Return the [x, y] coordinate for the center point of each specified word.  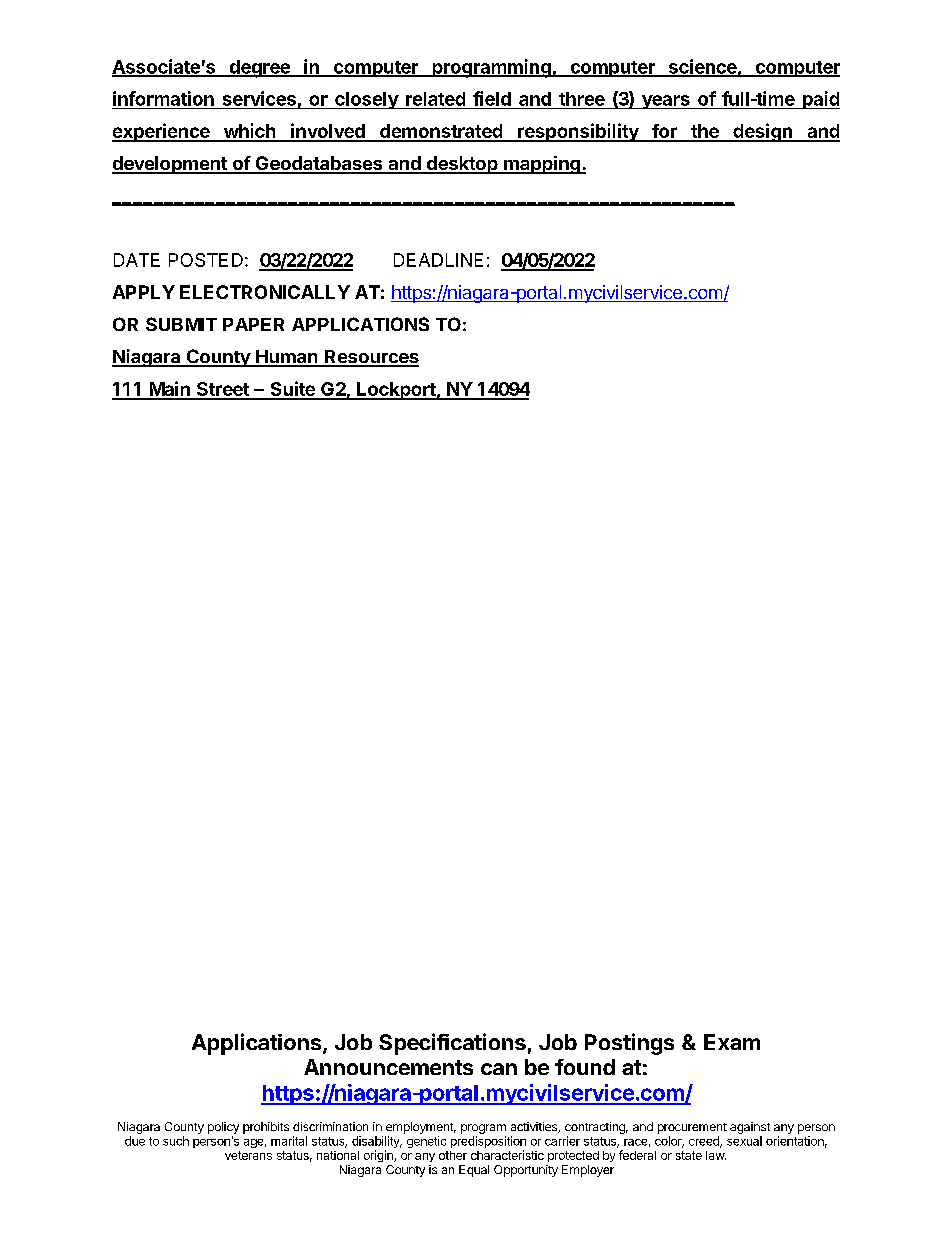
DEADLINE [438, 260]
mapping [542, 165]
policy [223, 1128]
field [492, 98]
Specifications [452, 1044]
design [762, 132]
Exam [732, 1042]
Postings [629, 1044]
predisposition [488, 1143]
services [259, 98]
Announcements [388, 1067]
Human [287, 358]
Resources [371, 358]
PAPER [253, 324]
